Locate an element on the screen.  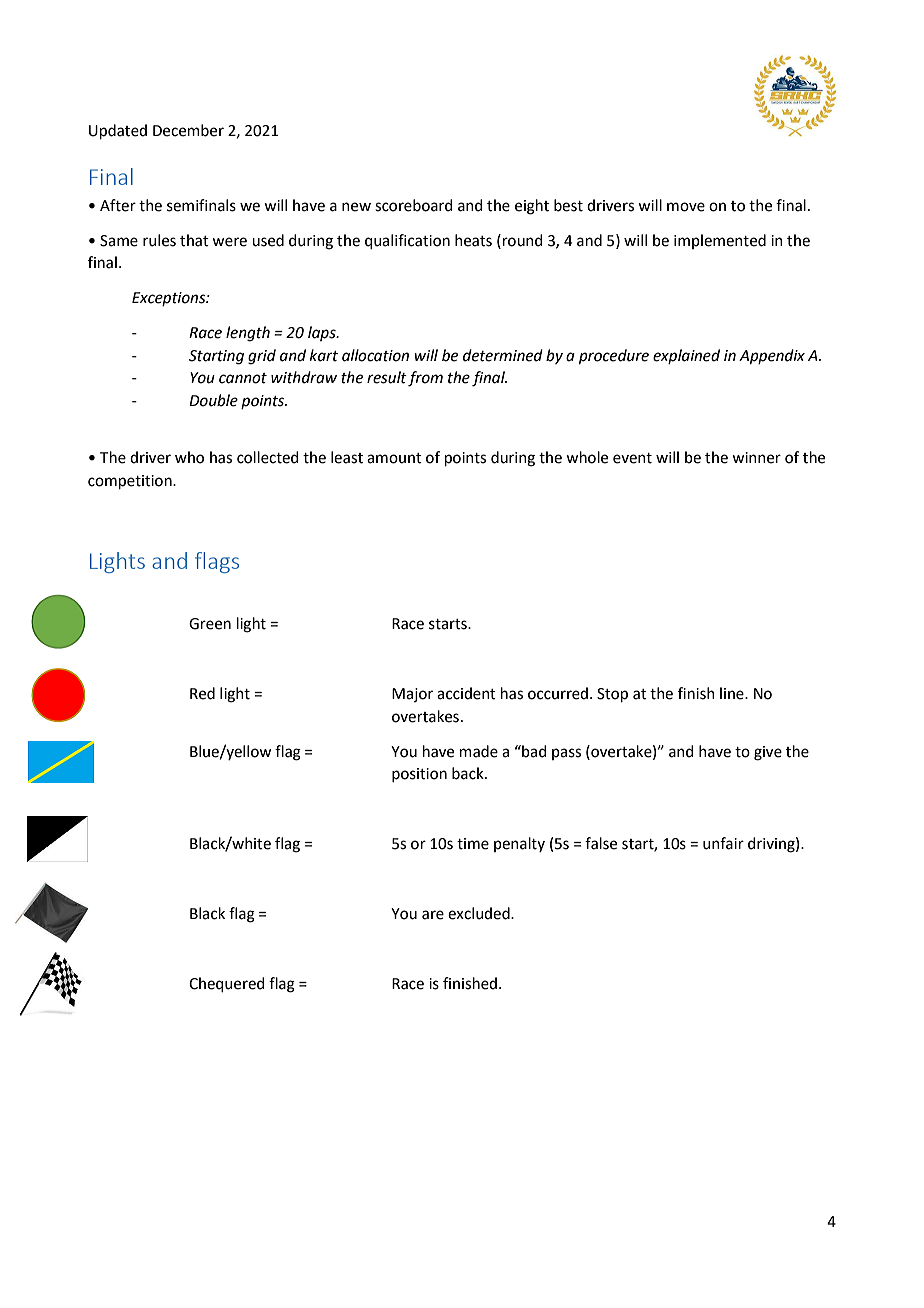
back is located at coordinates (469, 773).
